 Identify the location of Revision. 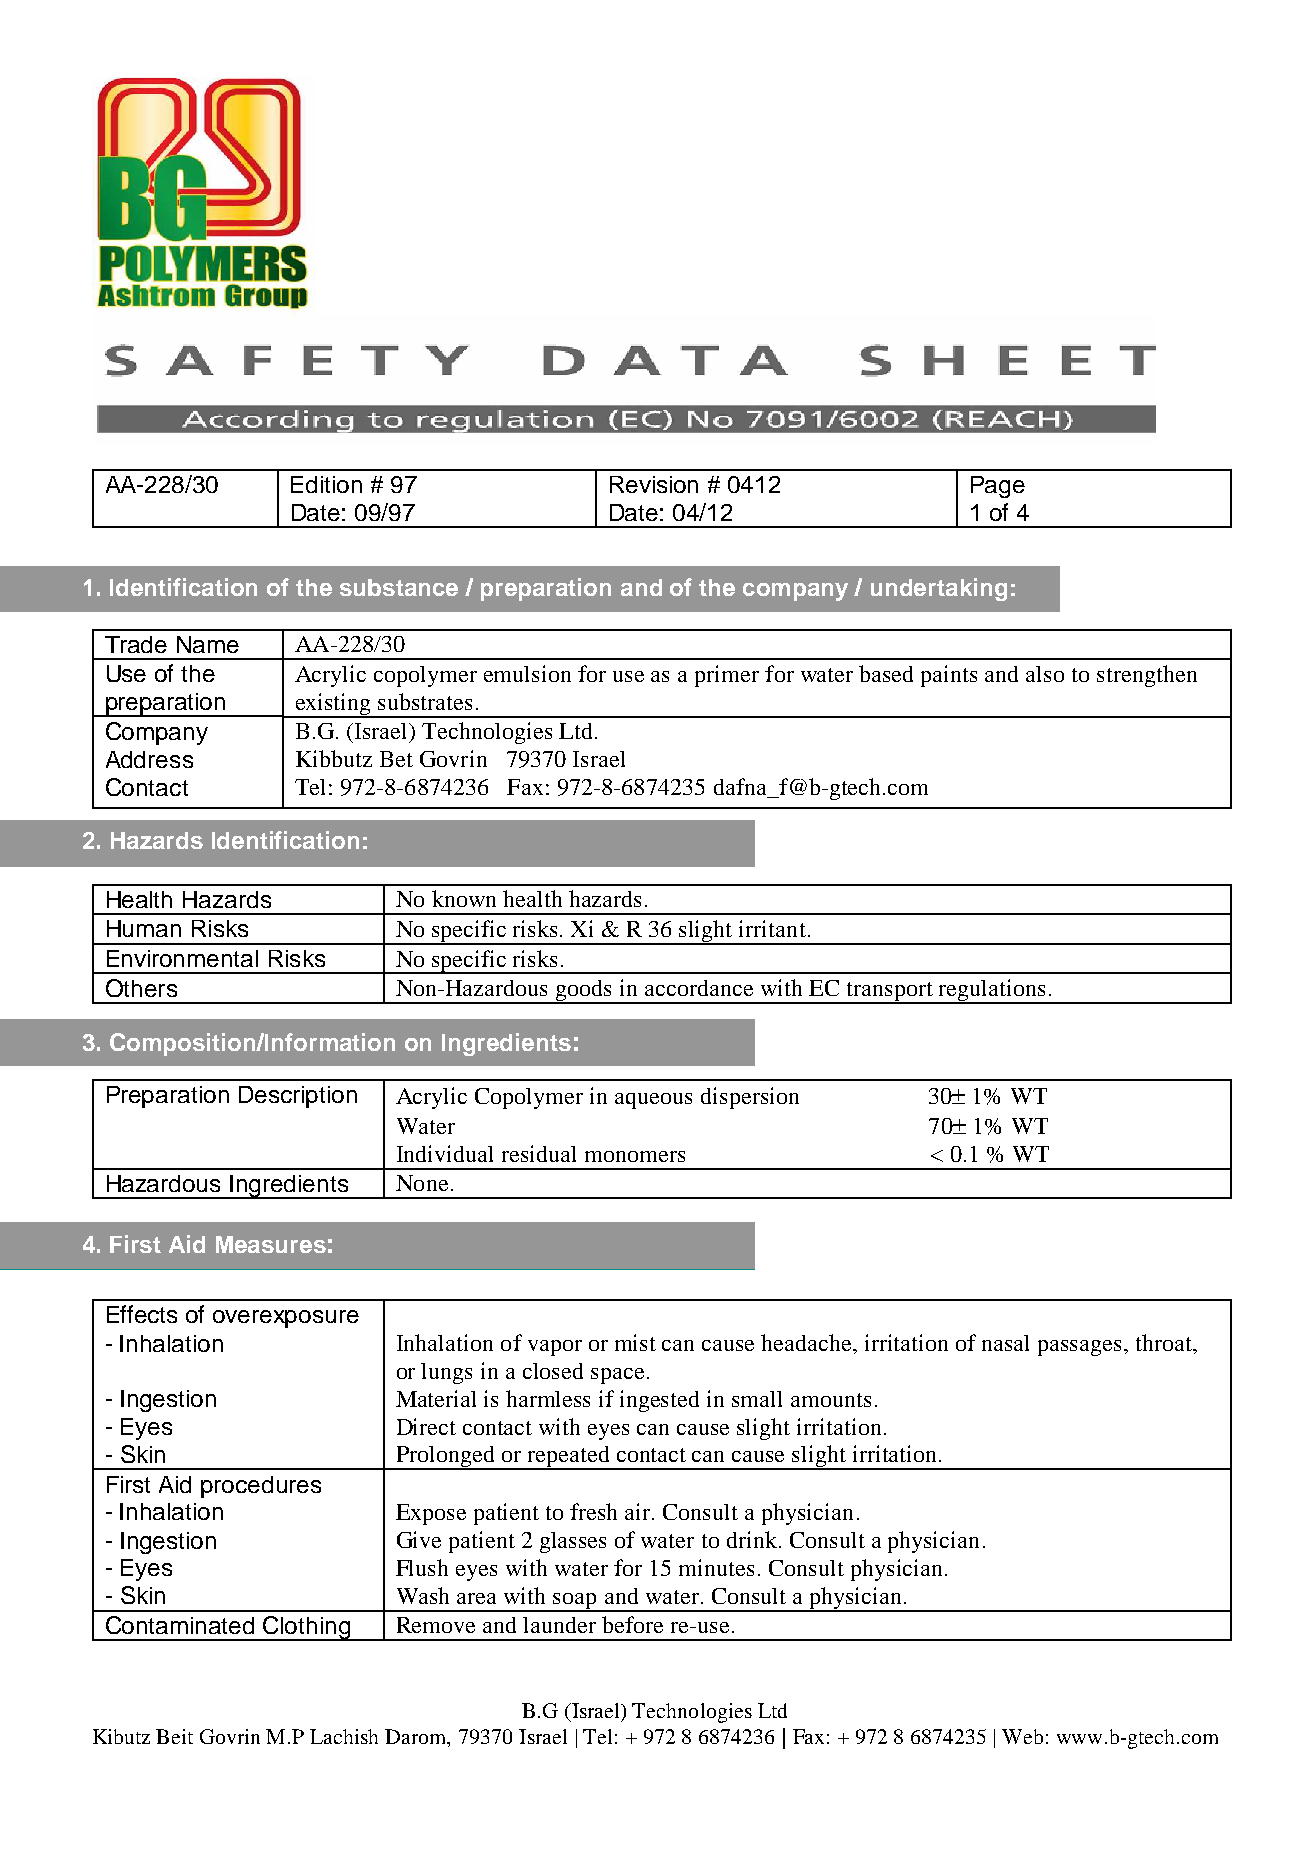
(654, 484).
